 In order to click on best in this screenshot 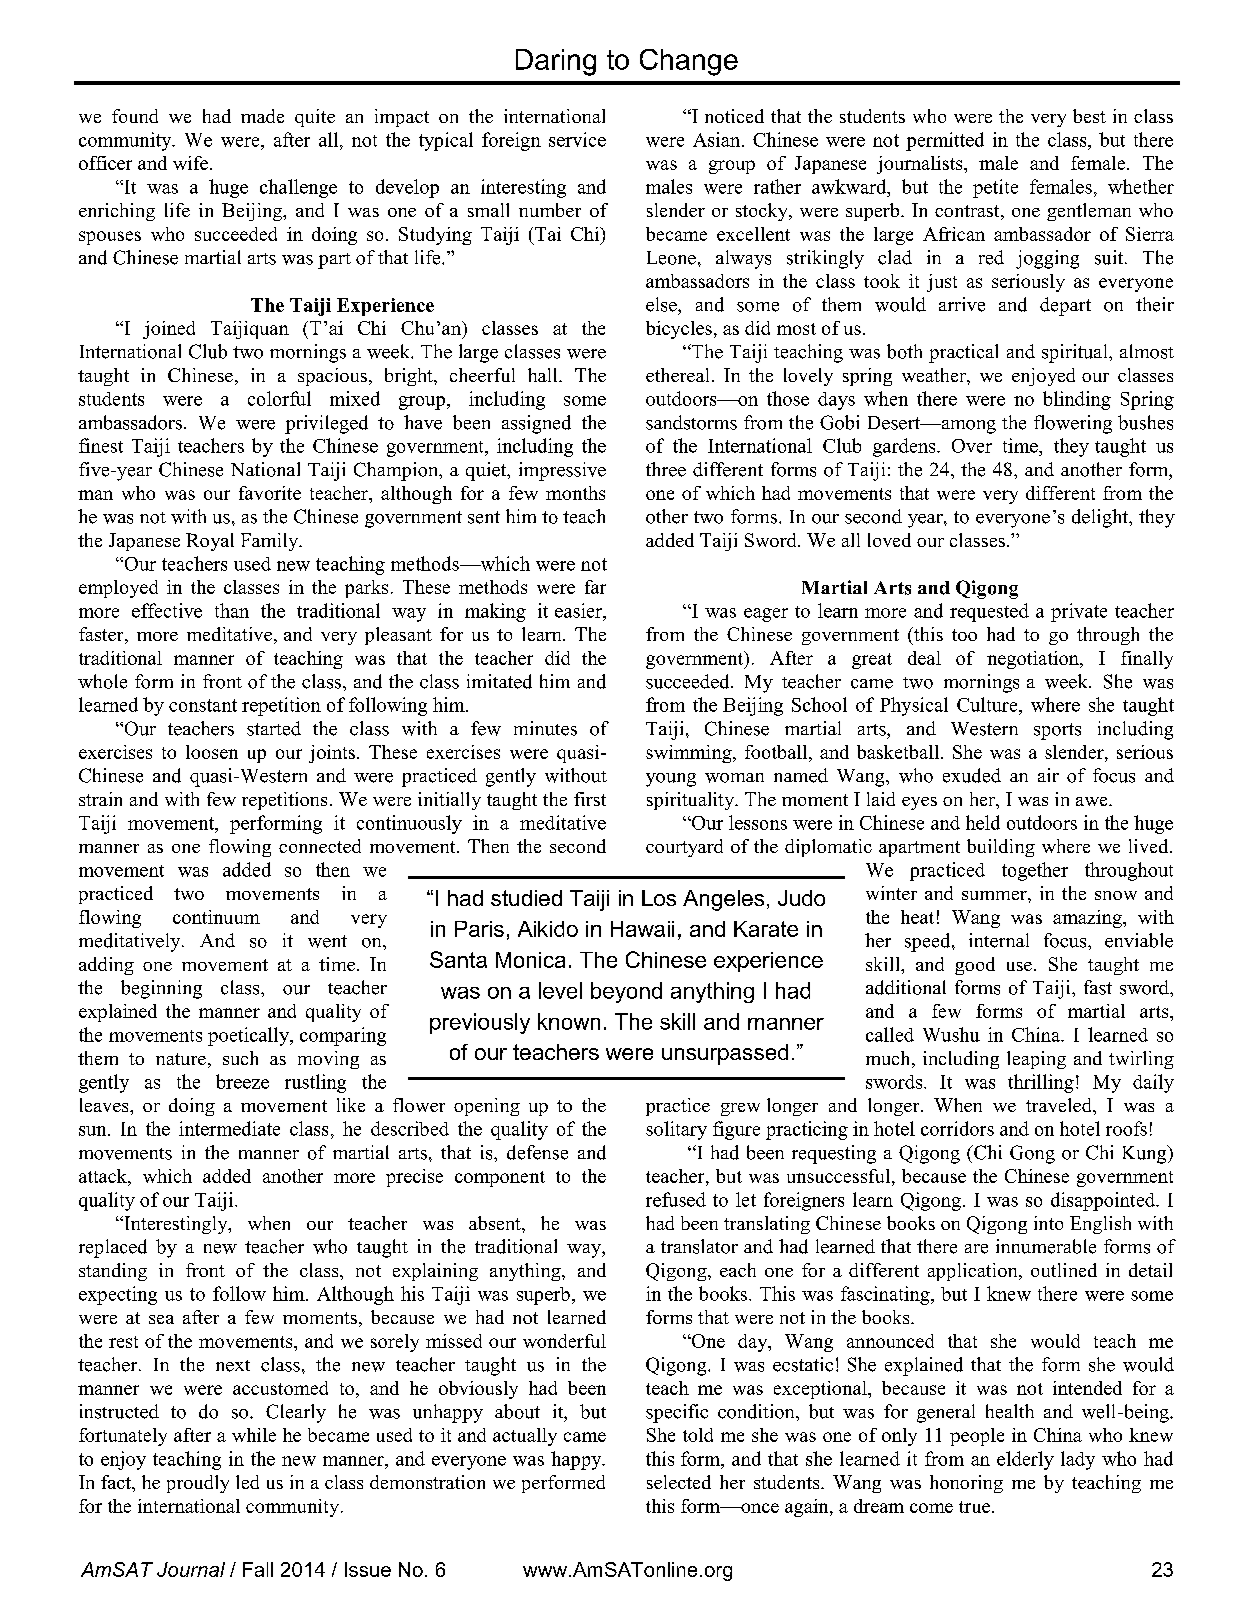, I will do `click(1089, 116)`.
